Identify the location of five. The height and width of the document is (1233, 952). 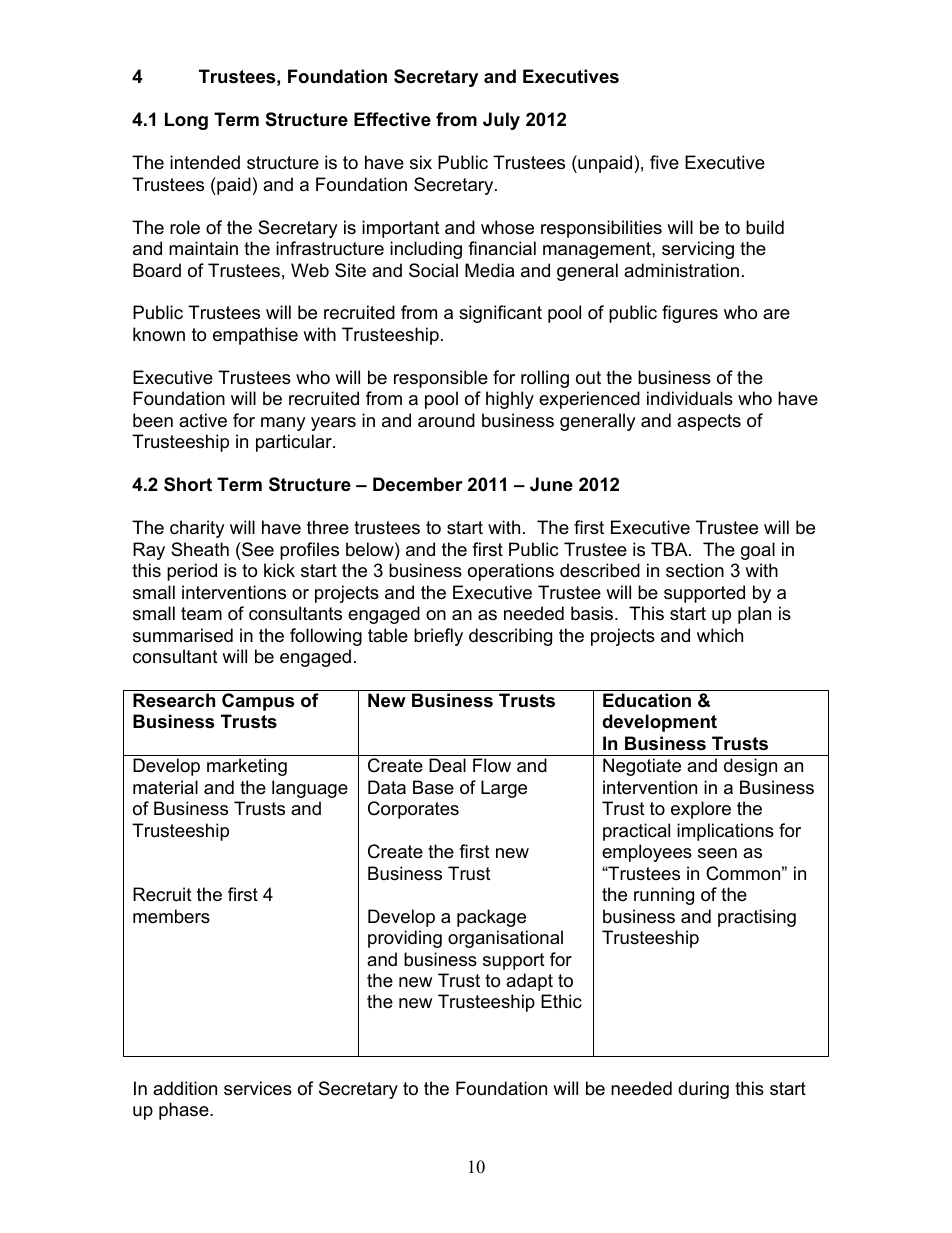
(664, 162).
